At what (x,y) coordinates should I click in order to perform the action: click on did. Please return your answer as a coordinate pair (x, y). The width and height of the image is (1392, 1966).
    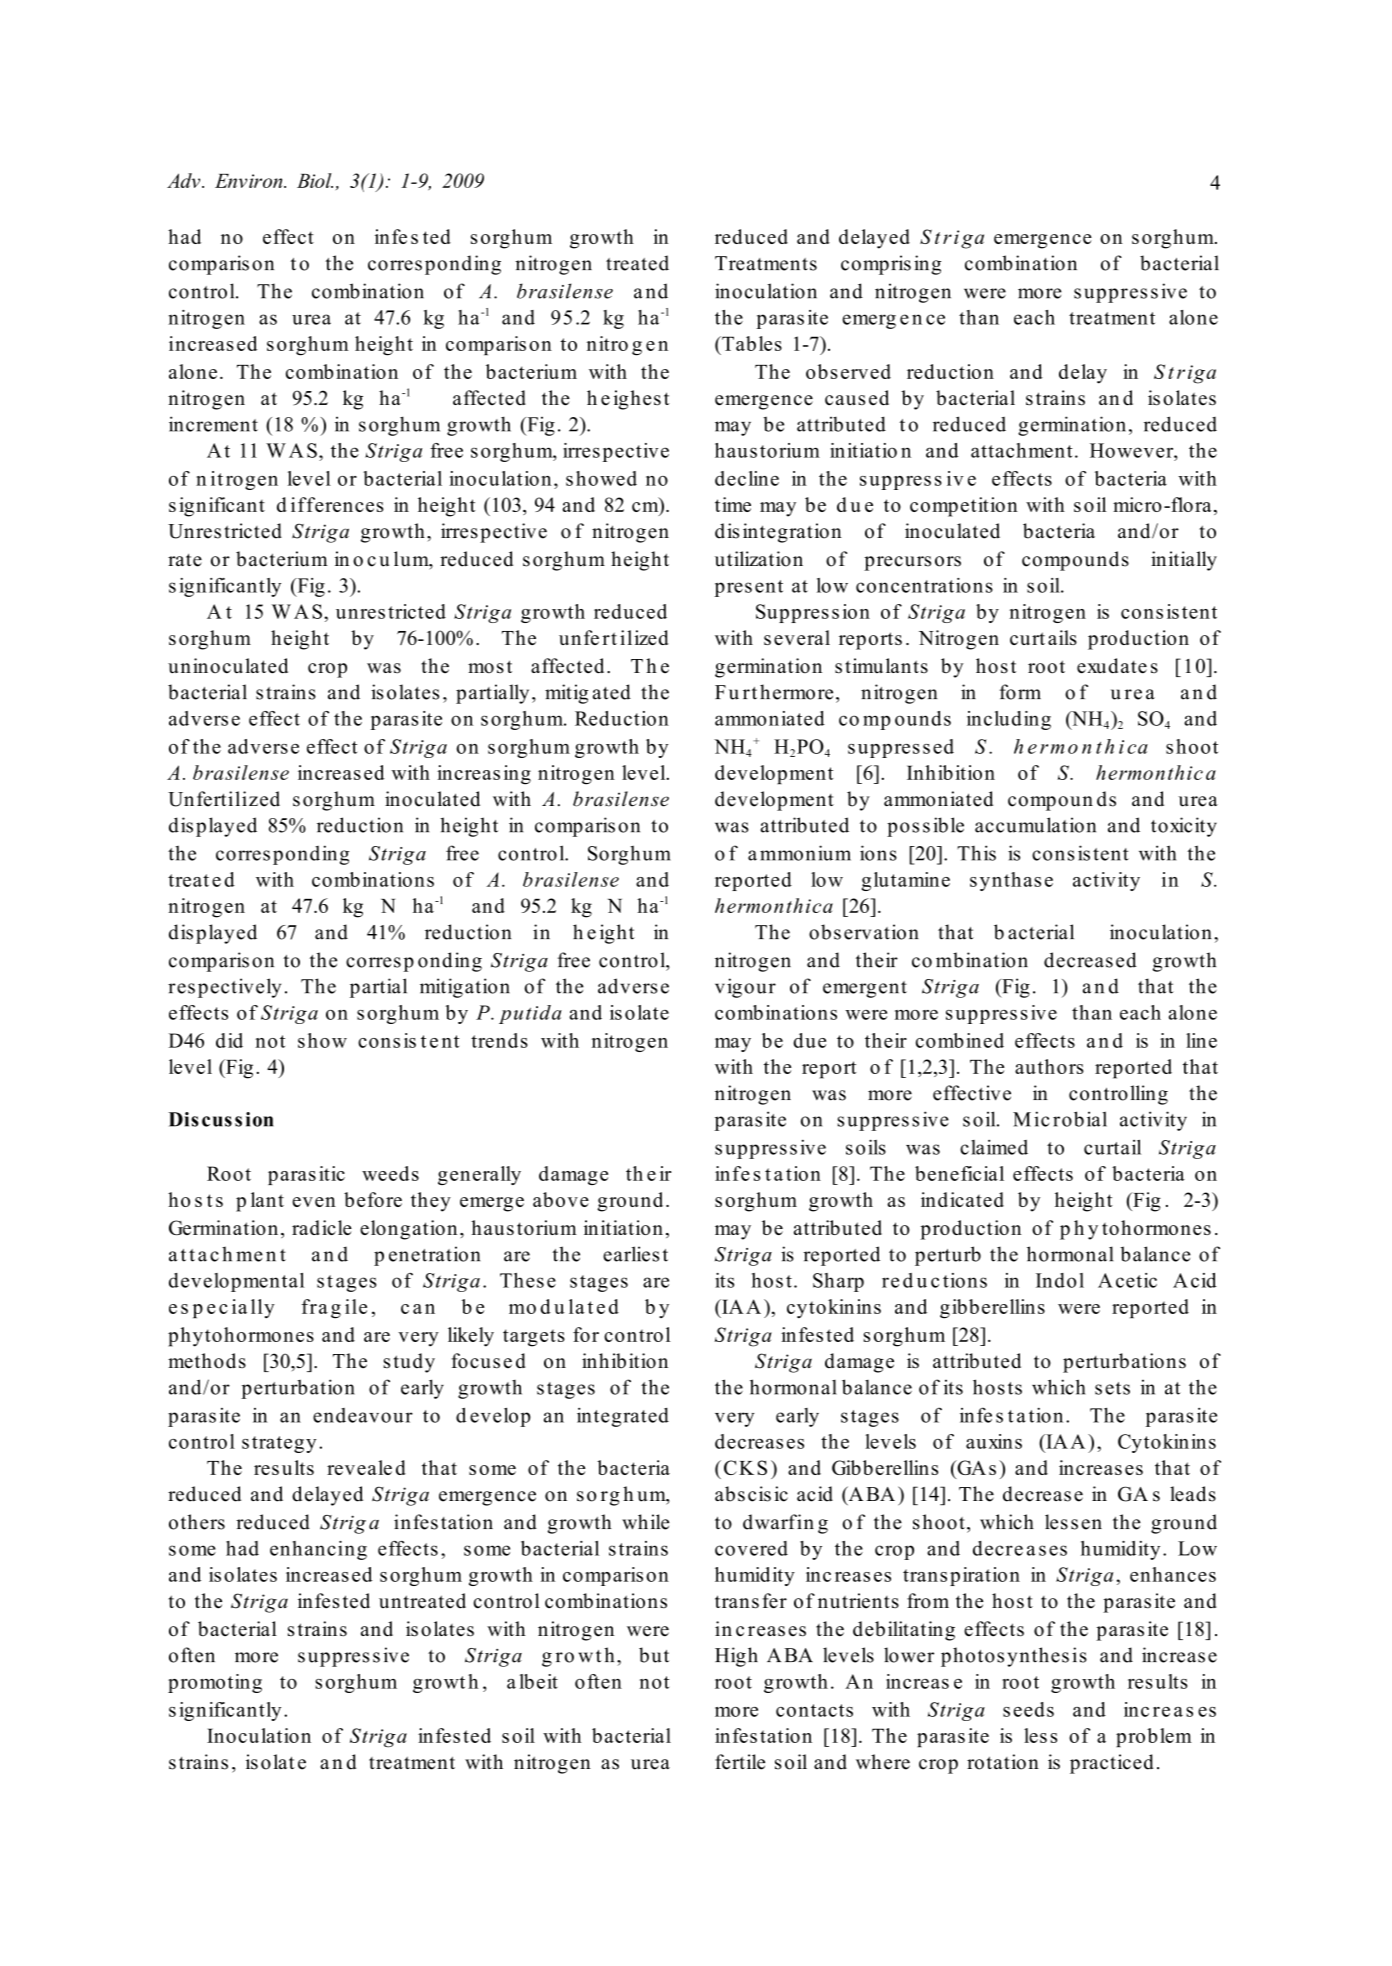
    Looking at the image, I should click on (229, 1040).
